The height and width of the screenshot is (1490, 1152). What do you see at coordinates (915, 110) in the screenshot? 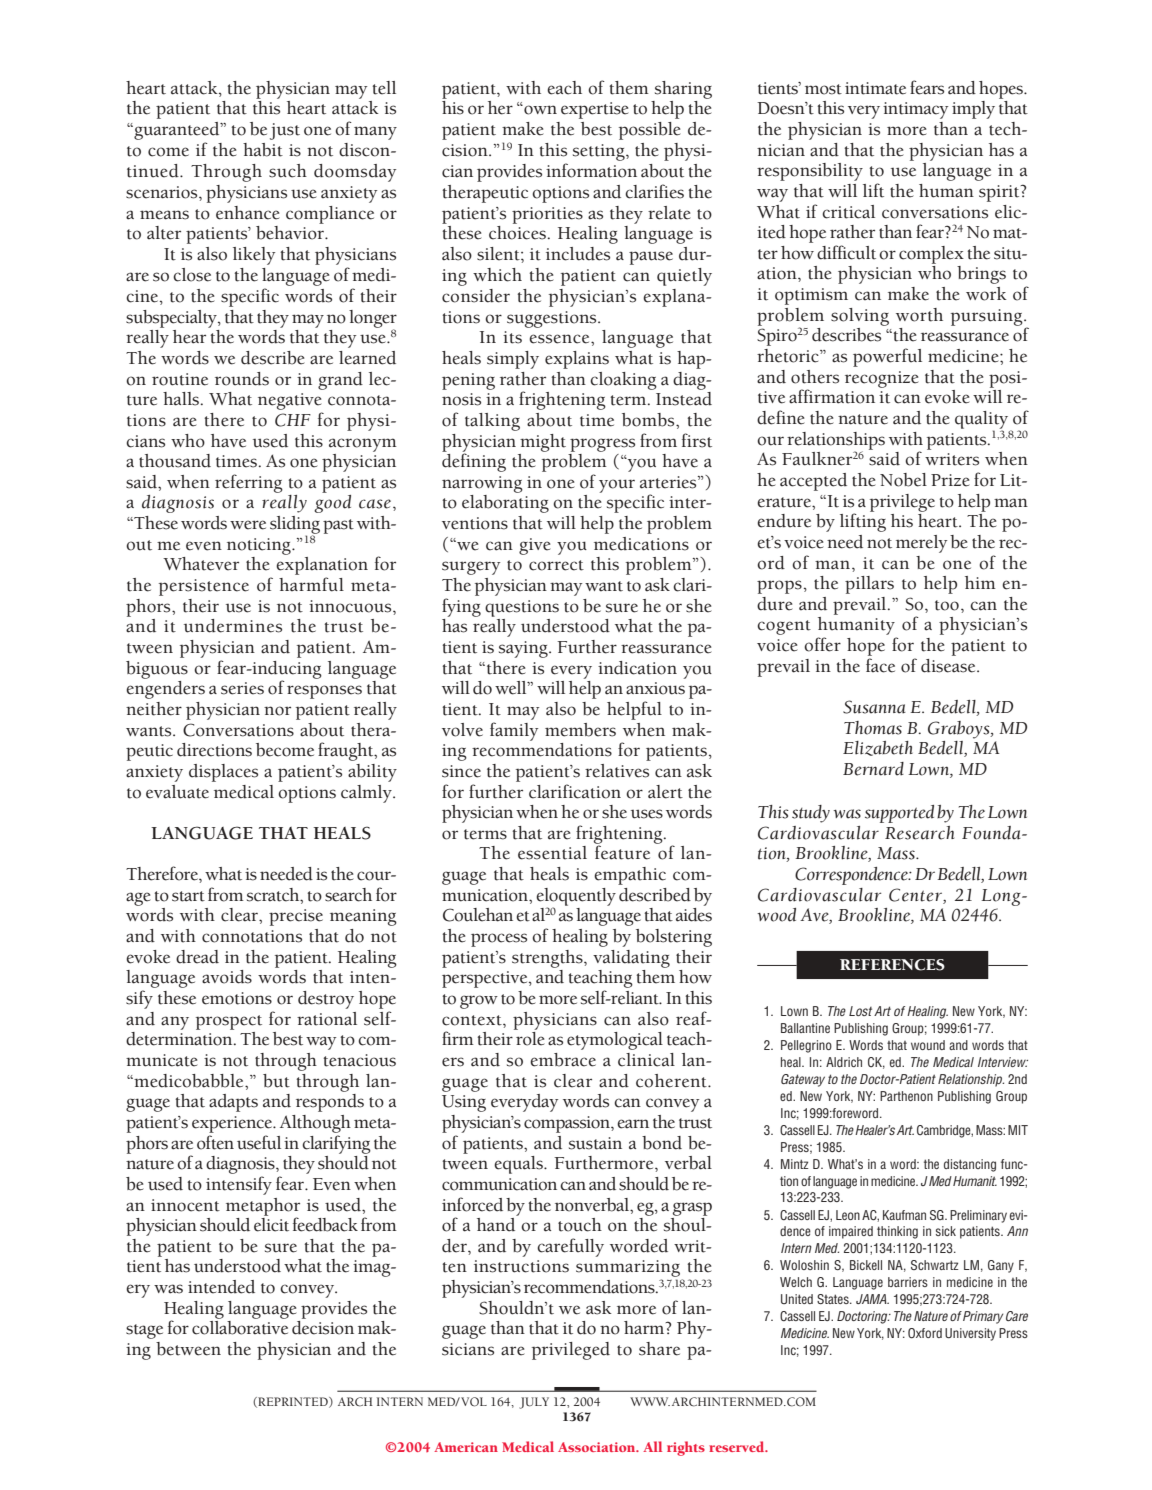
I see `intimacy` at bounding box center [915, 110].
